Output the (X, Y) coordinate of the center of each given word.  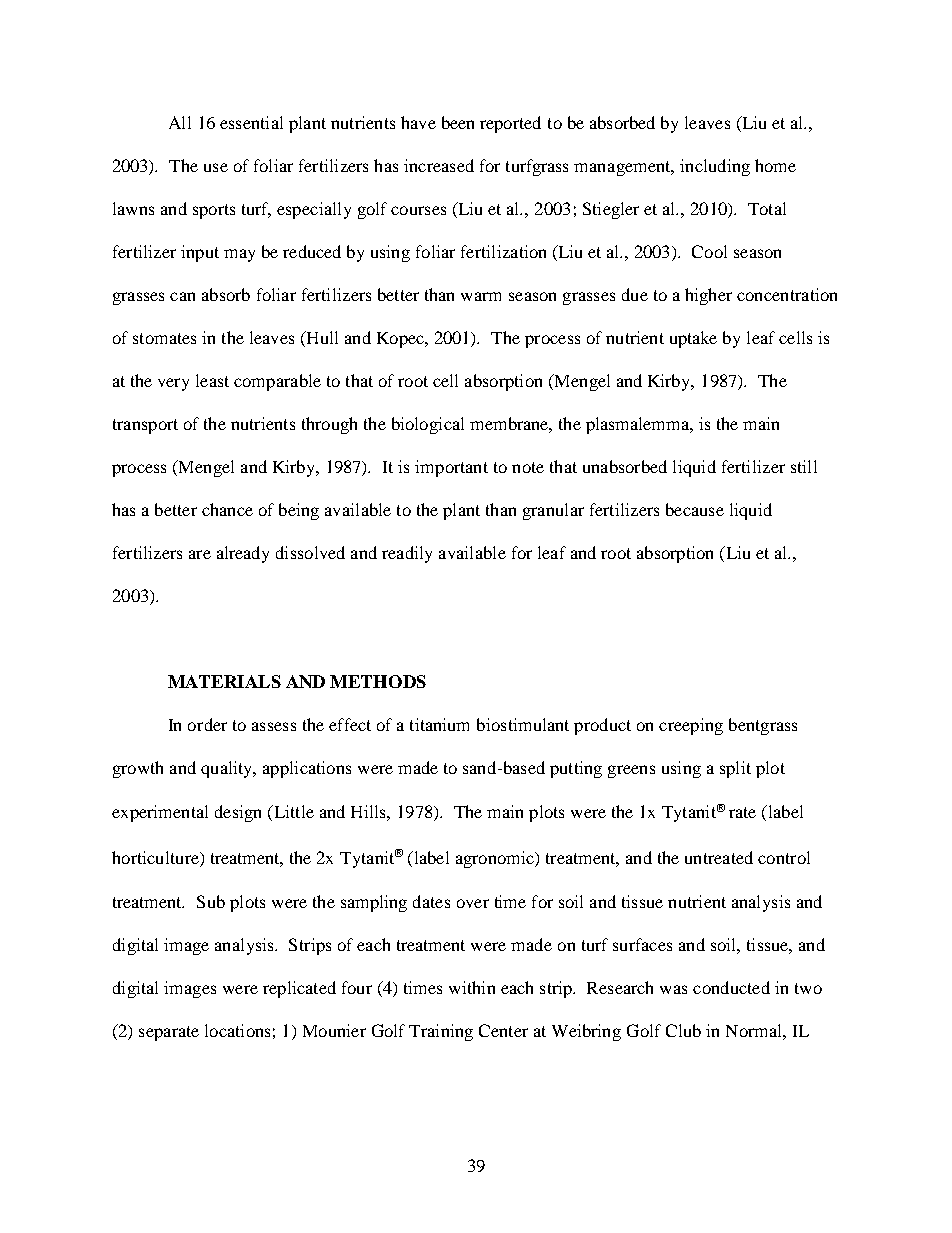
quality (228, 769)
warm (481, 296)
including (715, 167)
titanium (439, 724)
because (695, 509)
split (735, 769)
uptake (693, 339)
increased (439, 165)
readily (407, 554)
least (212, 380)
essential (251, 122)
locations (237, 1030)
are (200, 554)
